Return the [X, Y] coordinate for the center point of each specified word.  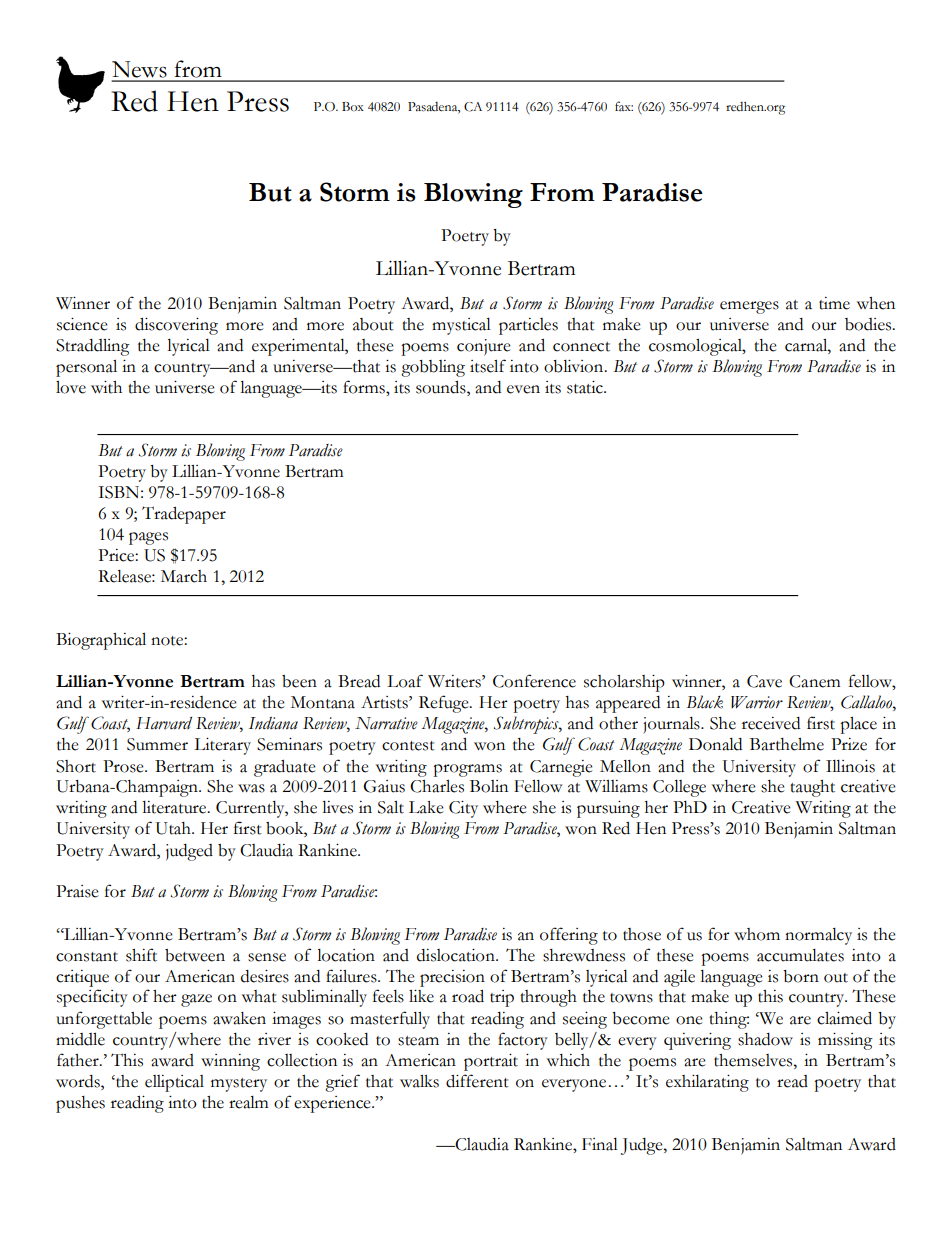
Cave [764, 681]
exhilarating [707, 1083]
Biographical [101, 641]
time [834, 303]
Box [353, 106]
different [477, 1081]
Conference [534, 681]
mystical [461, 326]
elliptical [174, 1083]
